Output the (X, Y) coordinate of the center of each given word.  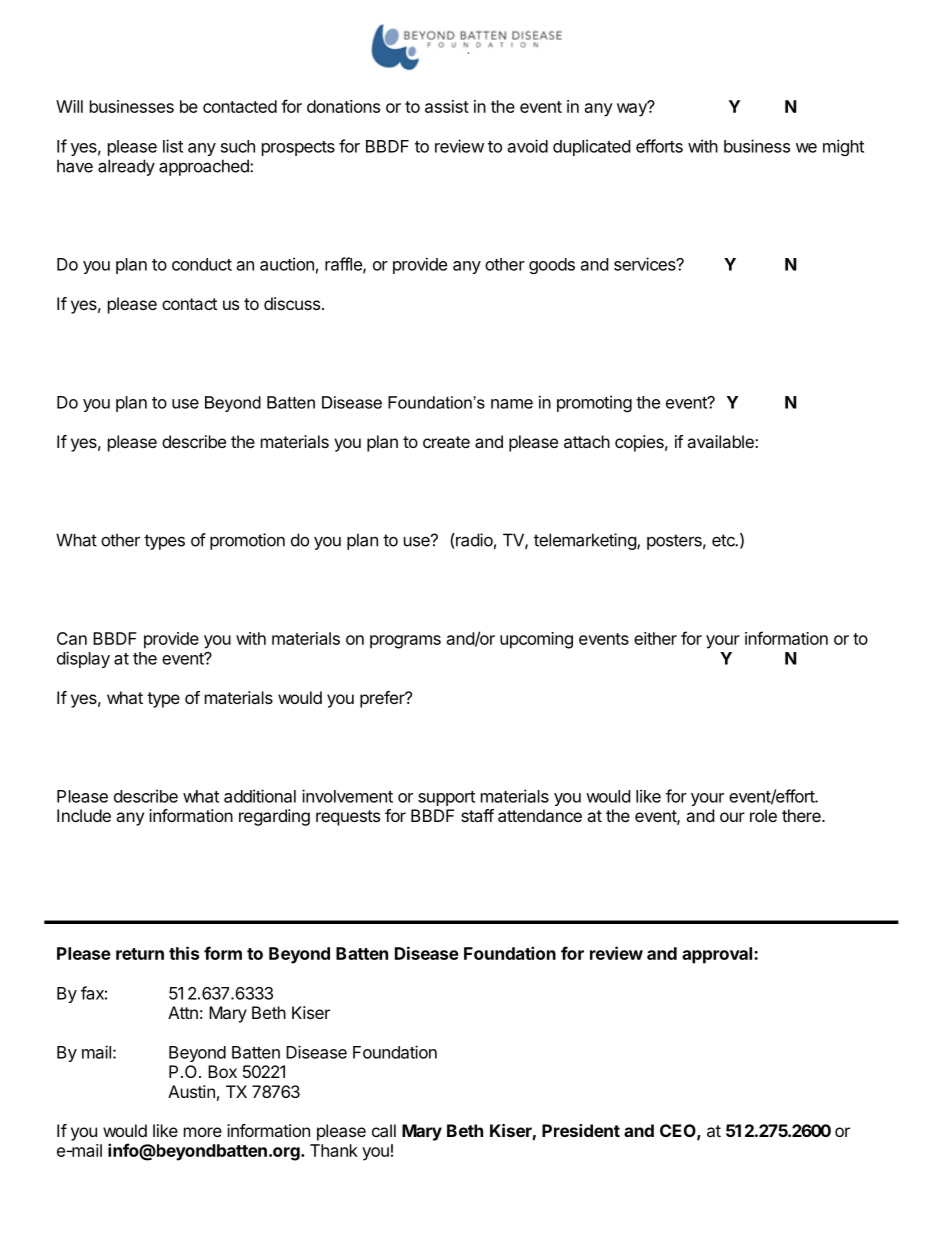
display (83, 659)
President (581, 1130)
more (203, 1132)
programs (405, 642)
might (843, 147)
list (173, 146)
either (655, 638)
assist (447, 106)
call (384, 1130)
